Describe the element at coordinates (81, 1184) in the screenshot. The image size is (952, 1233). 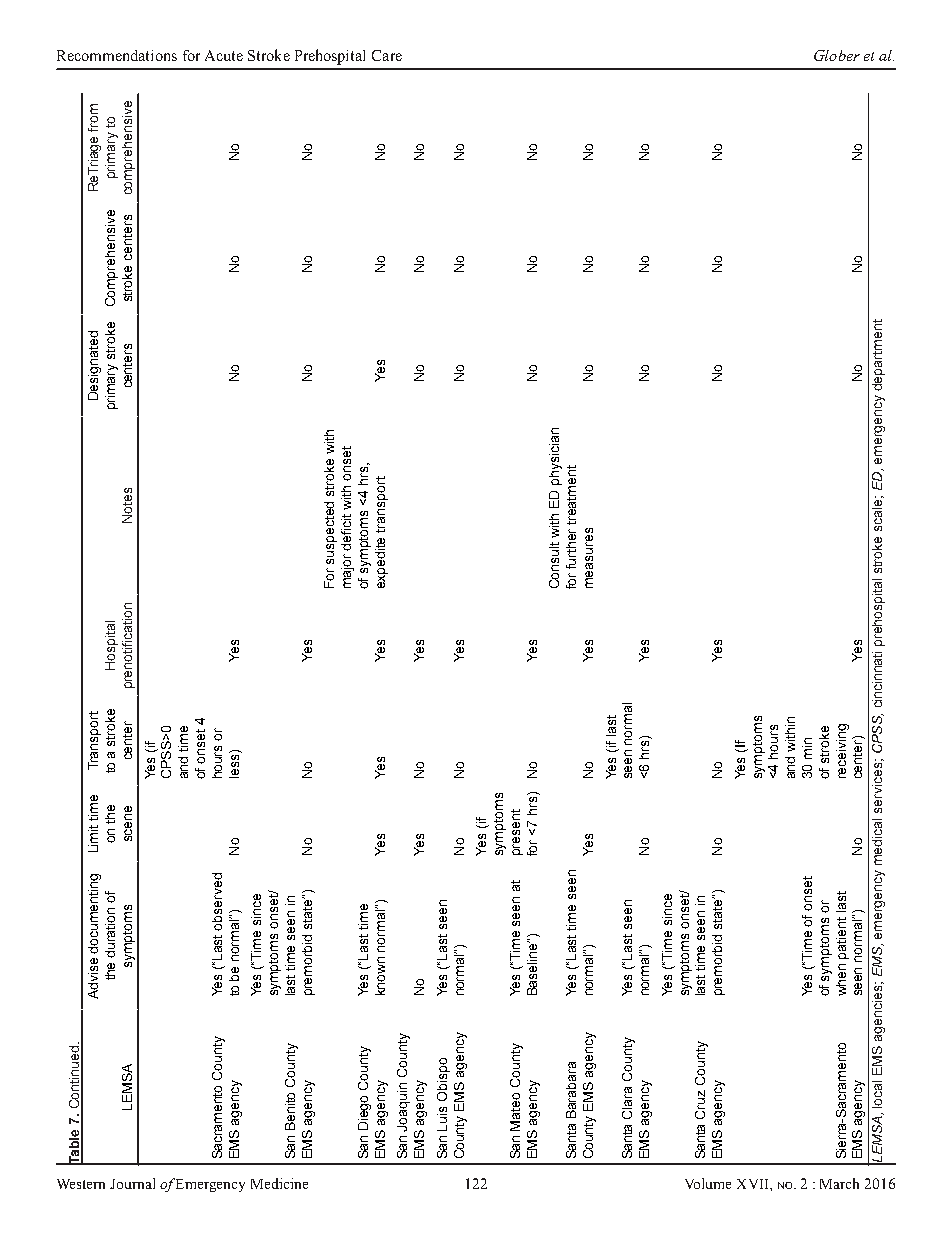
I see `Western` at that location.
